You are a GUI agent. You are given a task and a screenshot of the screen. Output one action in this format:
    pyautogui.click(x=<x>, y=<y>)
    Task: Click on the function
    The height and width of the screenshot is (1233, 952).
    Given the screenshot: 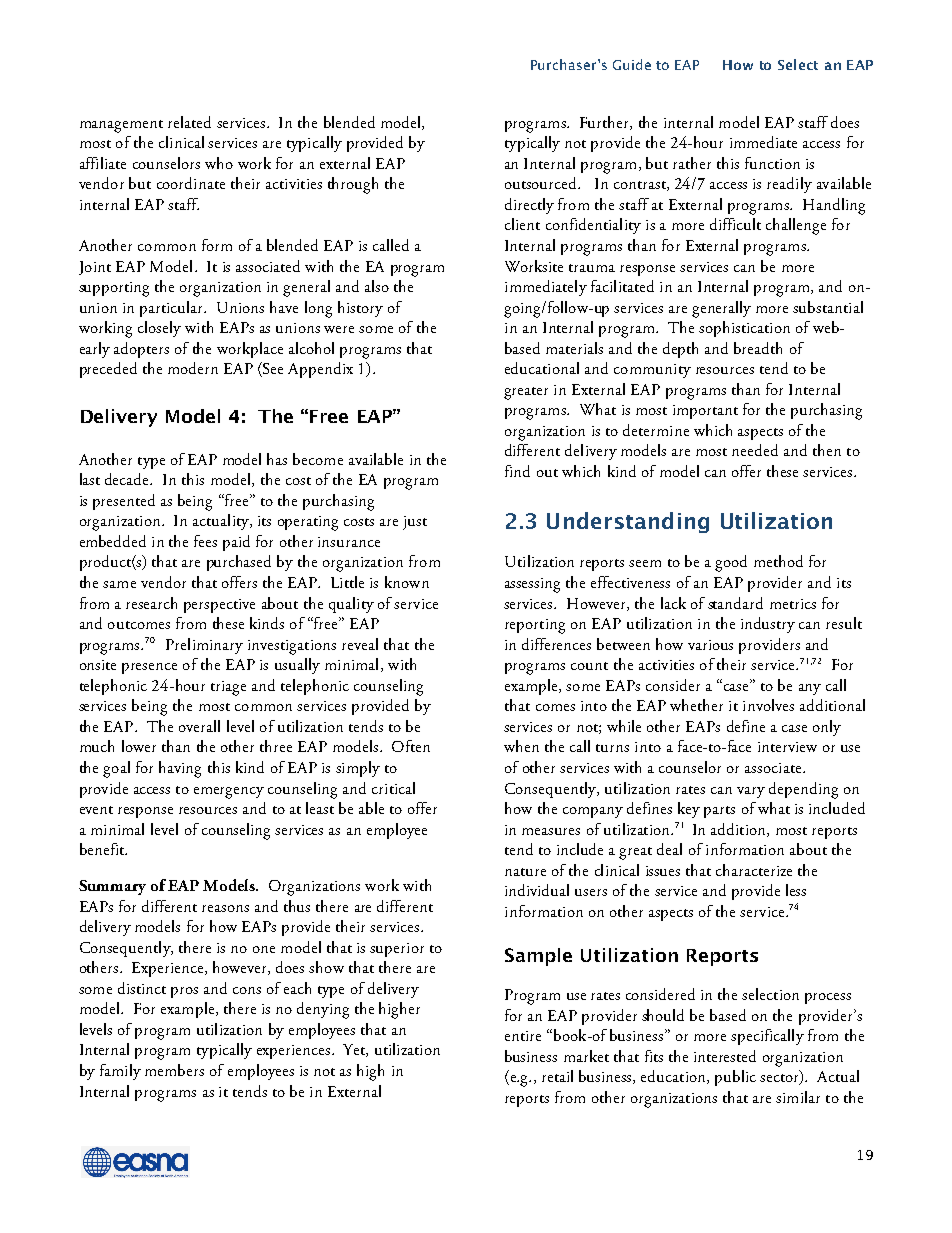 What is the action you would take?
    pyautogui.click(x=772, y=163)
